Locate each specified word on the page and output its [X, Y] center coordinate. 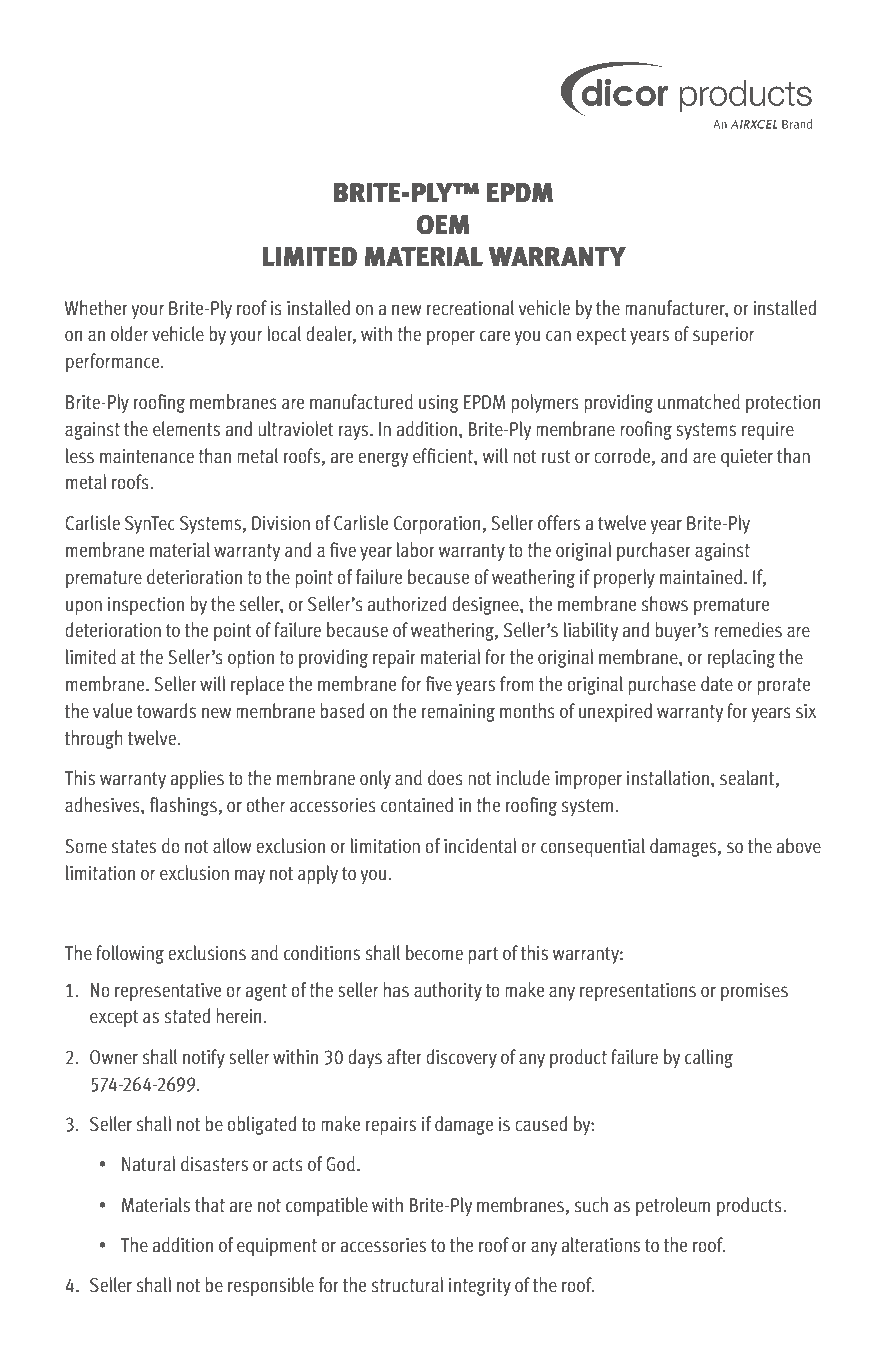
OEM [443, 225]
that [210, 1205]
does [445, 778]
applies [197, 779]
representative [168, 992]
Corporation [438, 525]
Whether [96, 308]
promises [754, 992]
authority [448, 991]
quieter [747, 458]
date [717, 684]
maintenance [147, 456]
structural [408, 1285]
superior [723, 336]
